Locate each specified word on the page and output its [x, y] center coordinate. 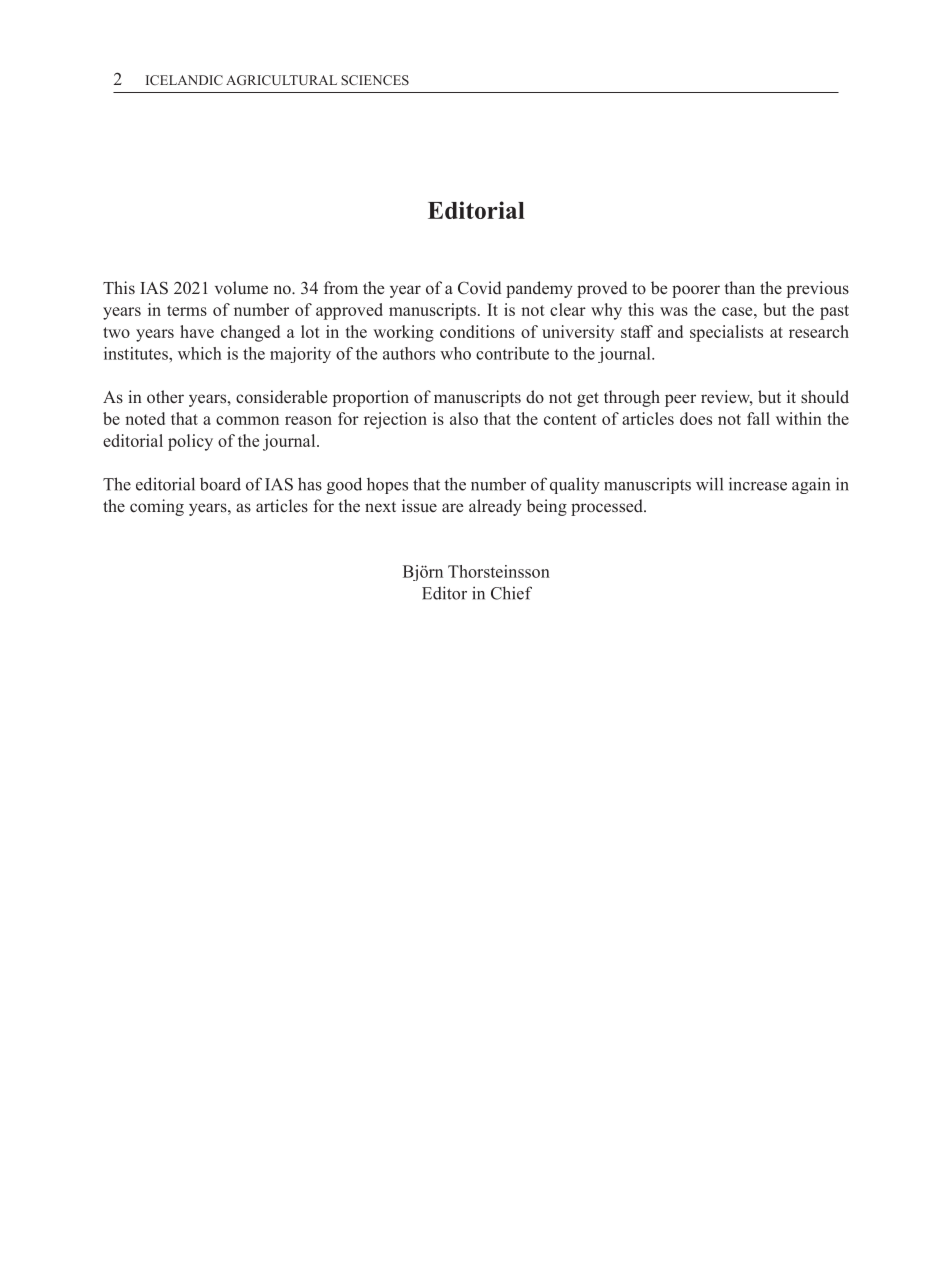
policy [190, 442]
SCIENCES [375, 80]
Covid [479, 288]
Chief [511, 593]
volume [241, 288]
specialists [726, 333]
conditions [477, 331]
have [197, 331]
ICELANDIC [184, 80]
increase [758, 484]
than [739, 287]
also [464, 418]
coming [157, 507]
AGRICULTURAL [281, 80]
